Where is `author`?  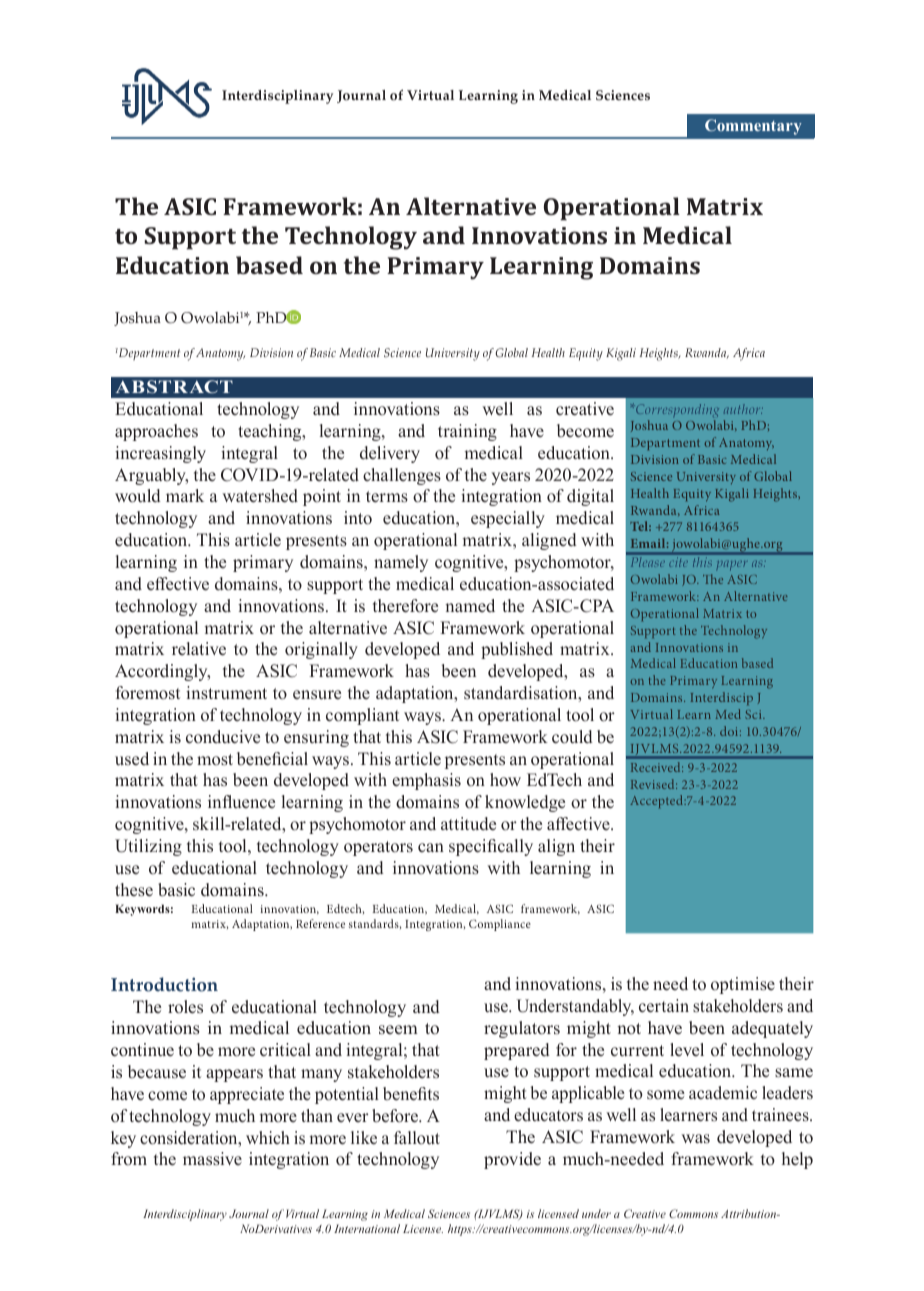 author is located at coordinates (743, 409).
